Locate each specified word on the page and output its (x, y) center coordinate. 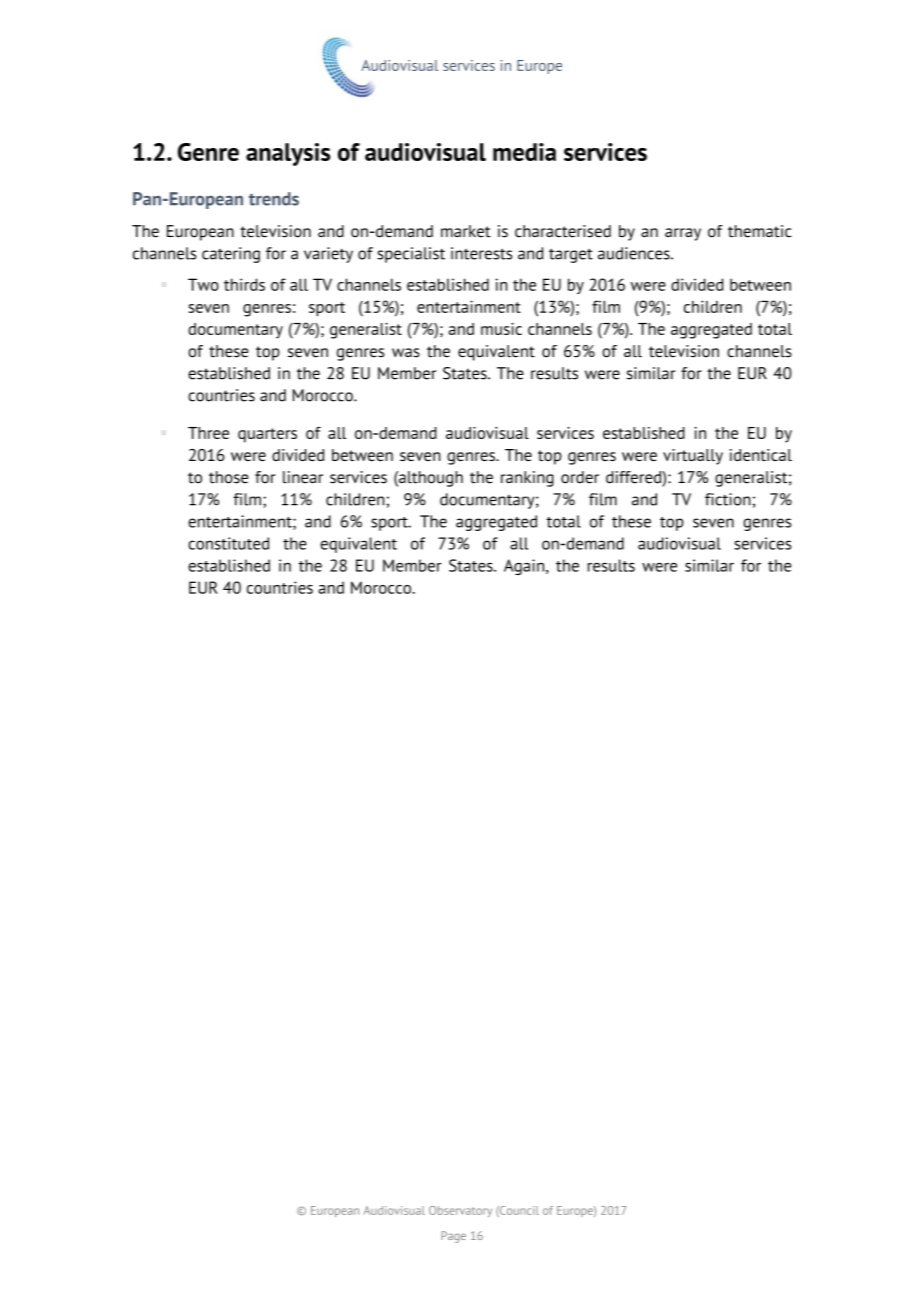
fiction (728, 499)
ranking (527, 479)
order (580, 477)
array (683, 234)
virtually (693, 457)
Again (525, 567)
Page (453, 1237)
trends (274, 199)
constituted (228, 543)
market (466, 231)
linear (303, 477)
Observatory (460, 1211)
